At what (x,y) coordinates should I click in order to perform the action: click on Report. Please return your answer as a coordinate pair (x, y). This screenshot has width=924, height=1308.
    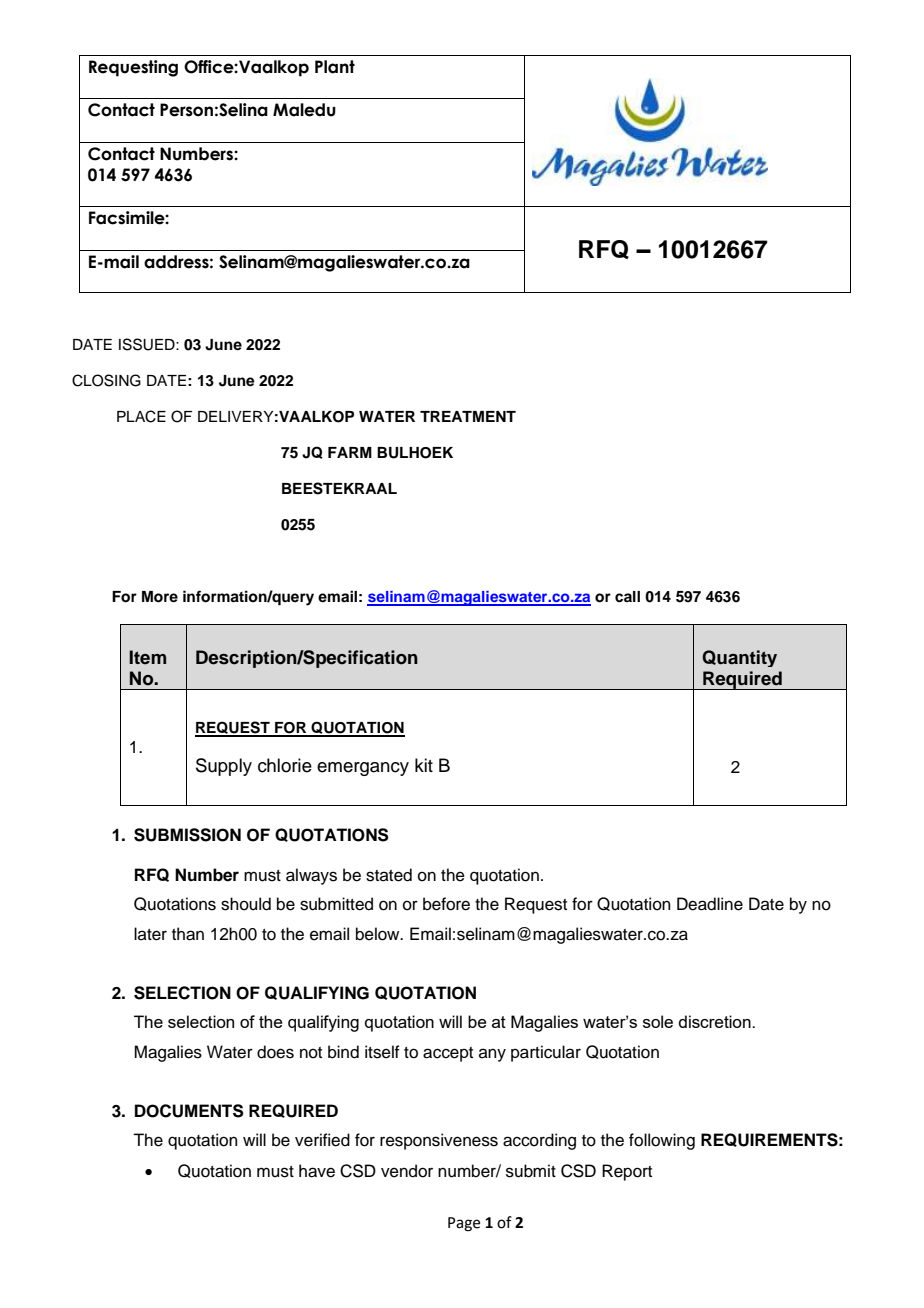
    Looking at the image, I should click on (627, 1172).
